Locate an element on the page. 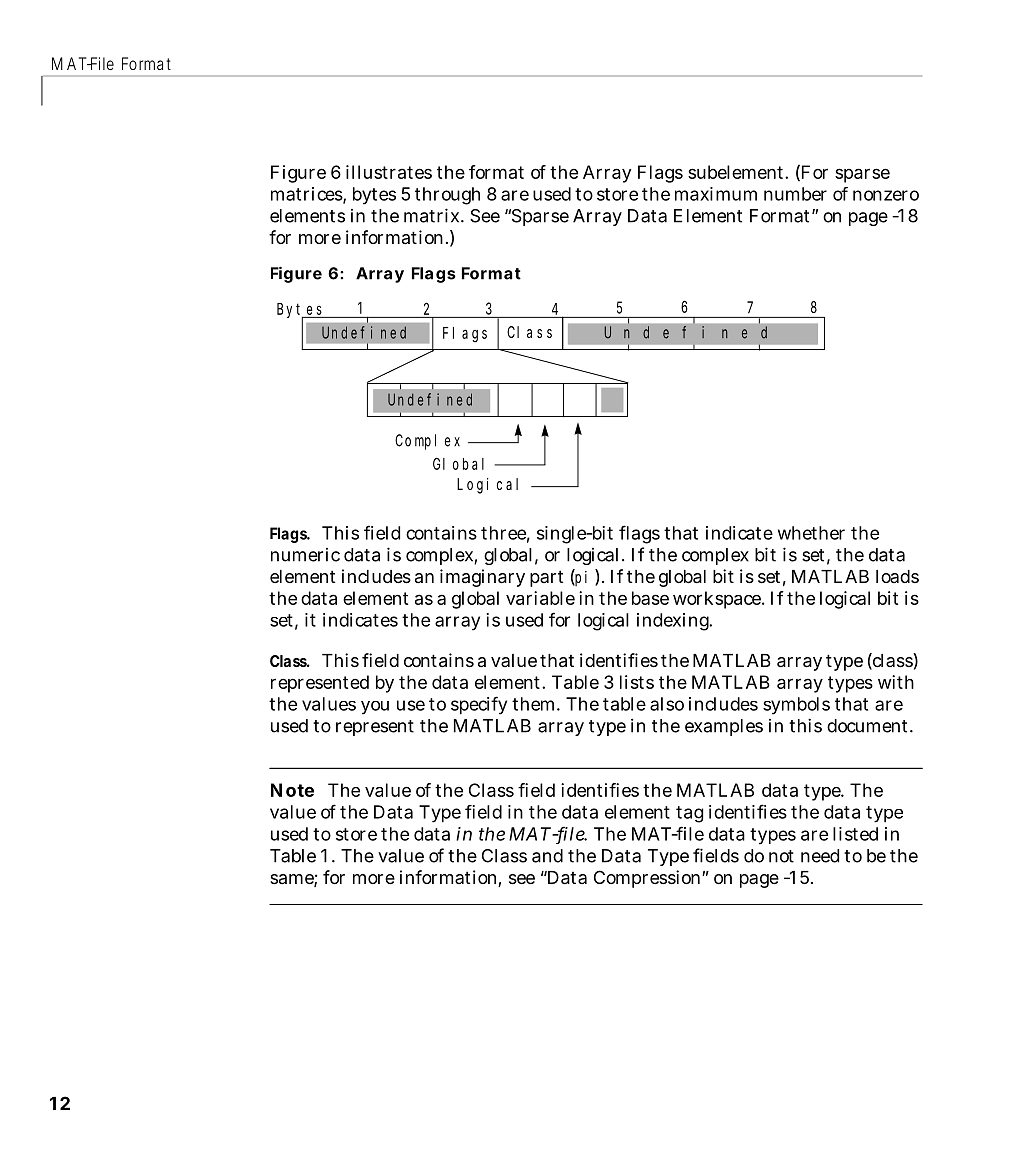 Image resolution: width=1012 pixels, height=1176 pixels. number is located at coordinates (795, 194).
